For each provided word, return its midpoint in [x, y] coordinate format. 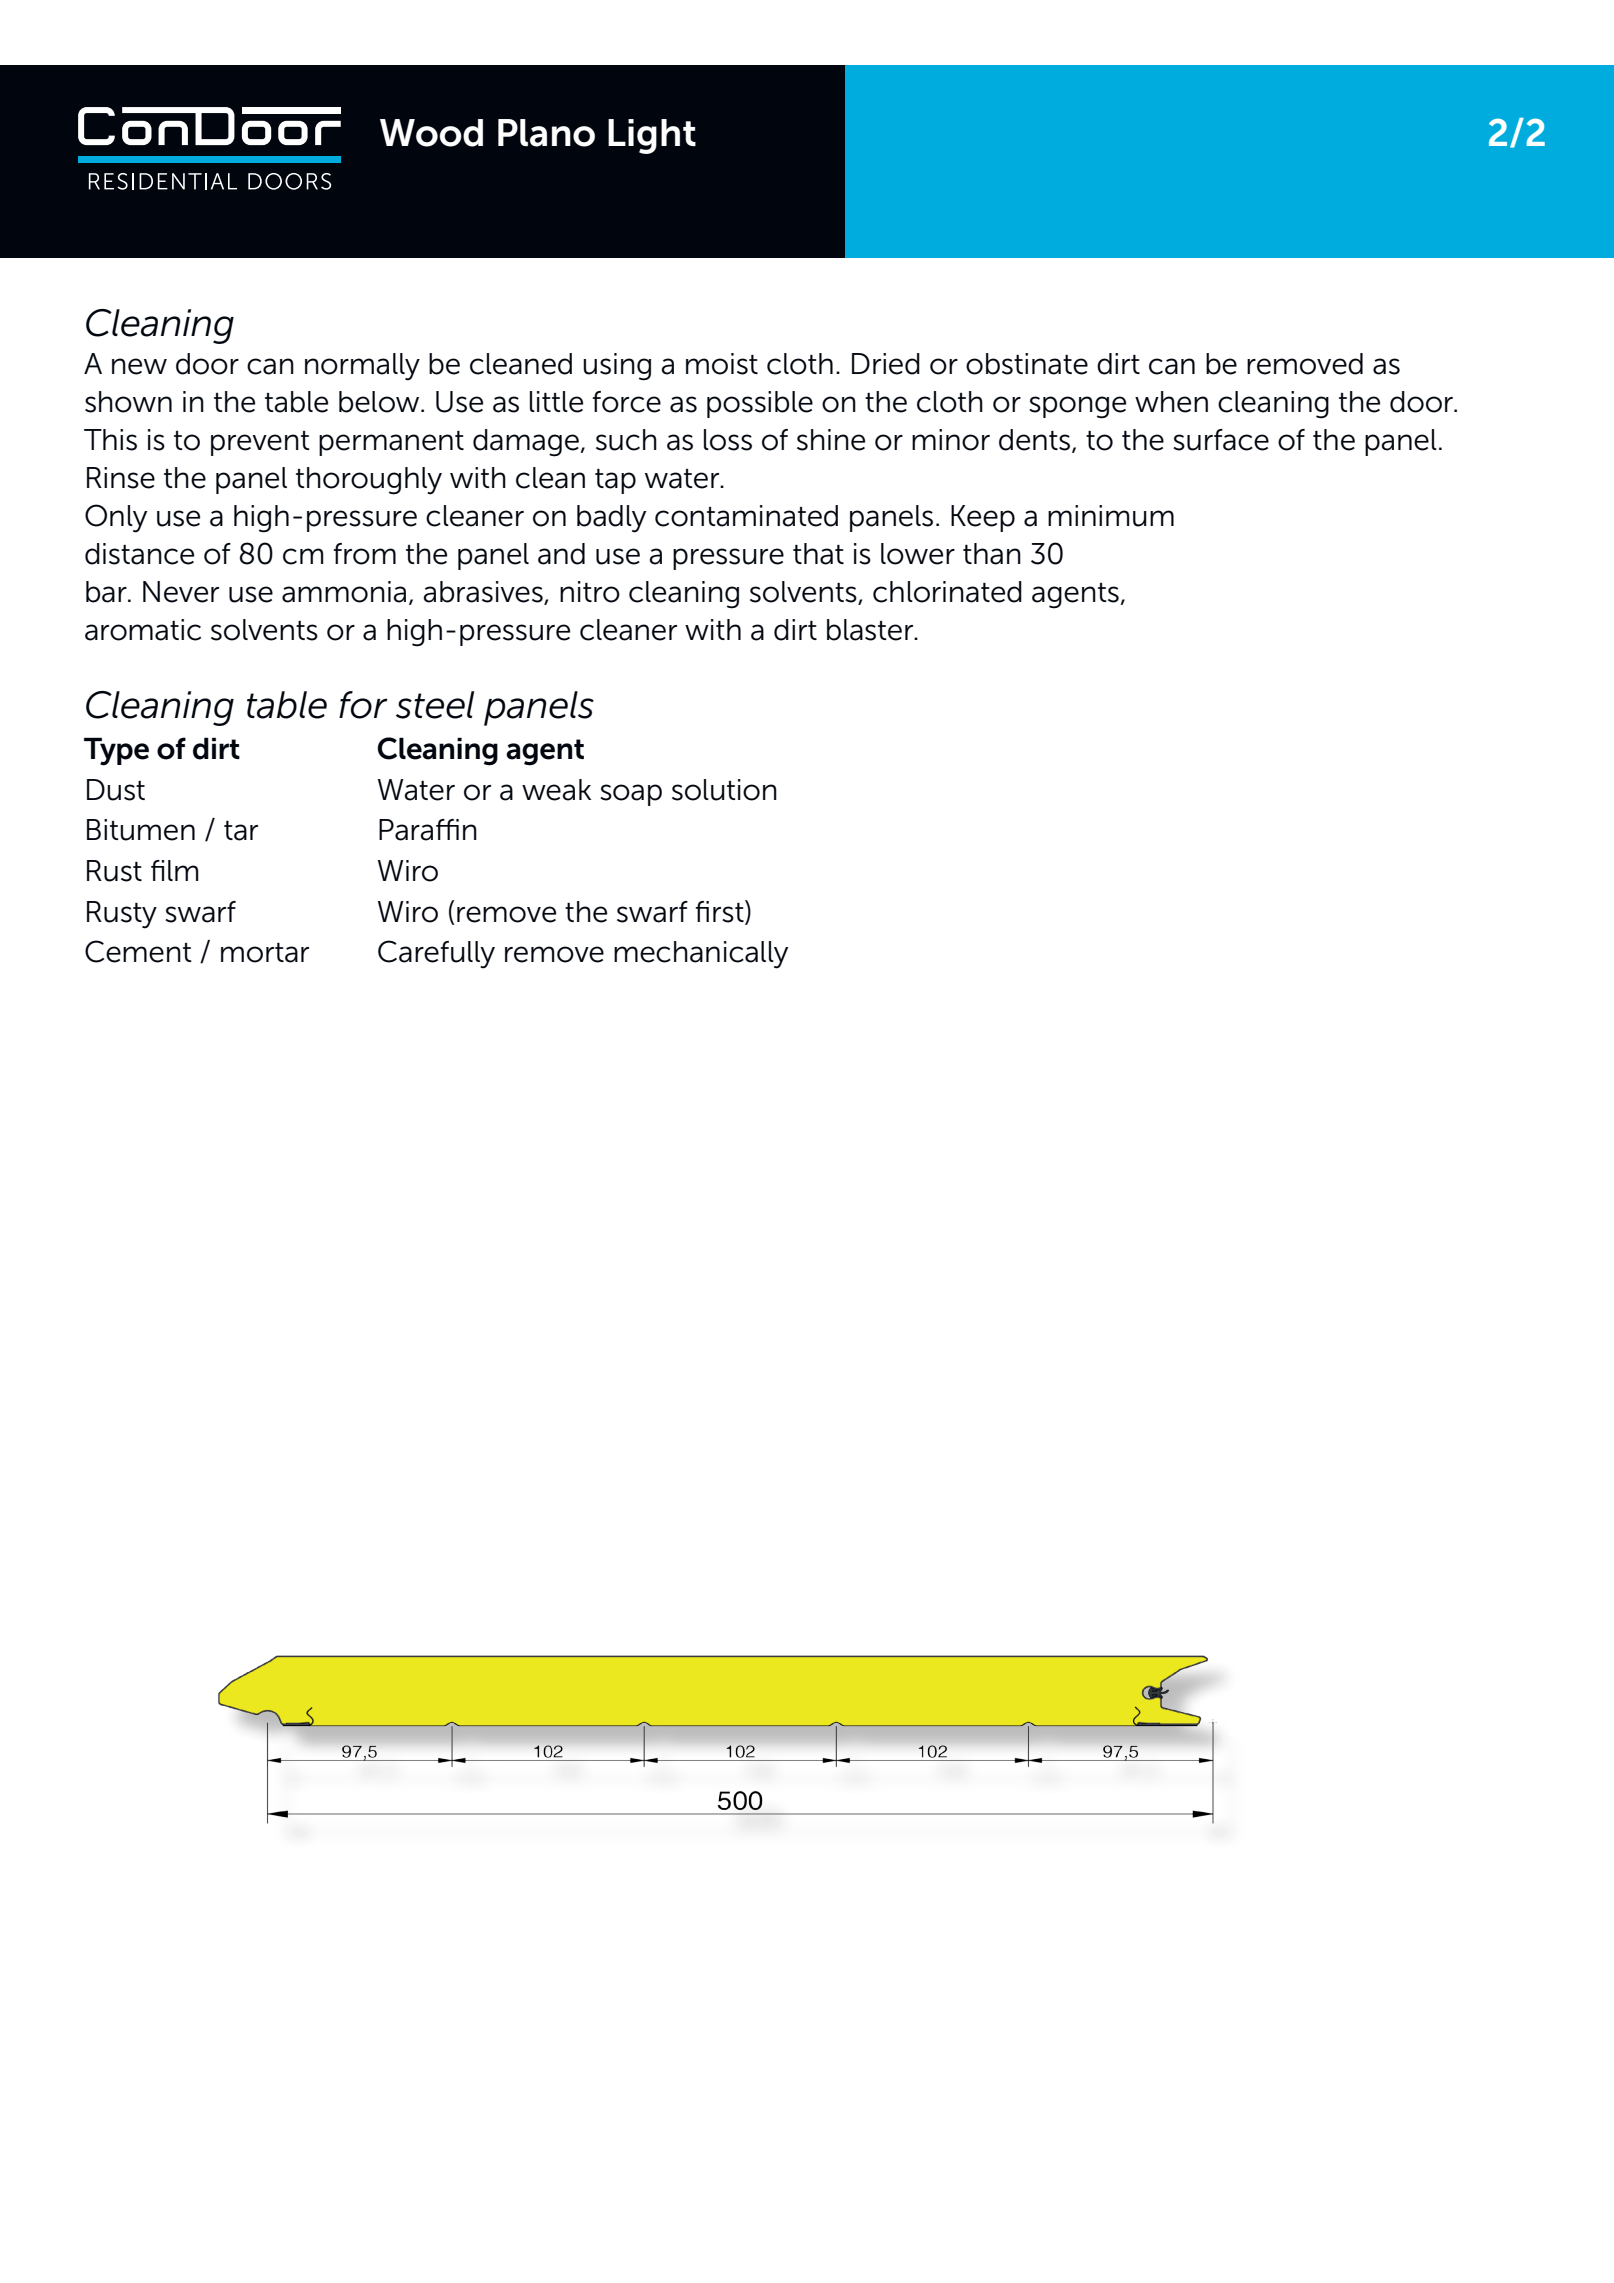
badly [611, 519]
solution [724, 790]
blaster [871, 630]
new [139, 366]
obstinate [1027, 364]
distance [139, 554]
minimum [1111, 516]
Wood [431, 133]
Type [116, 751]
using [617, 367]
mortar [265, 953]
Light [652, 136]
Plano [546, 133]
